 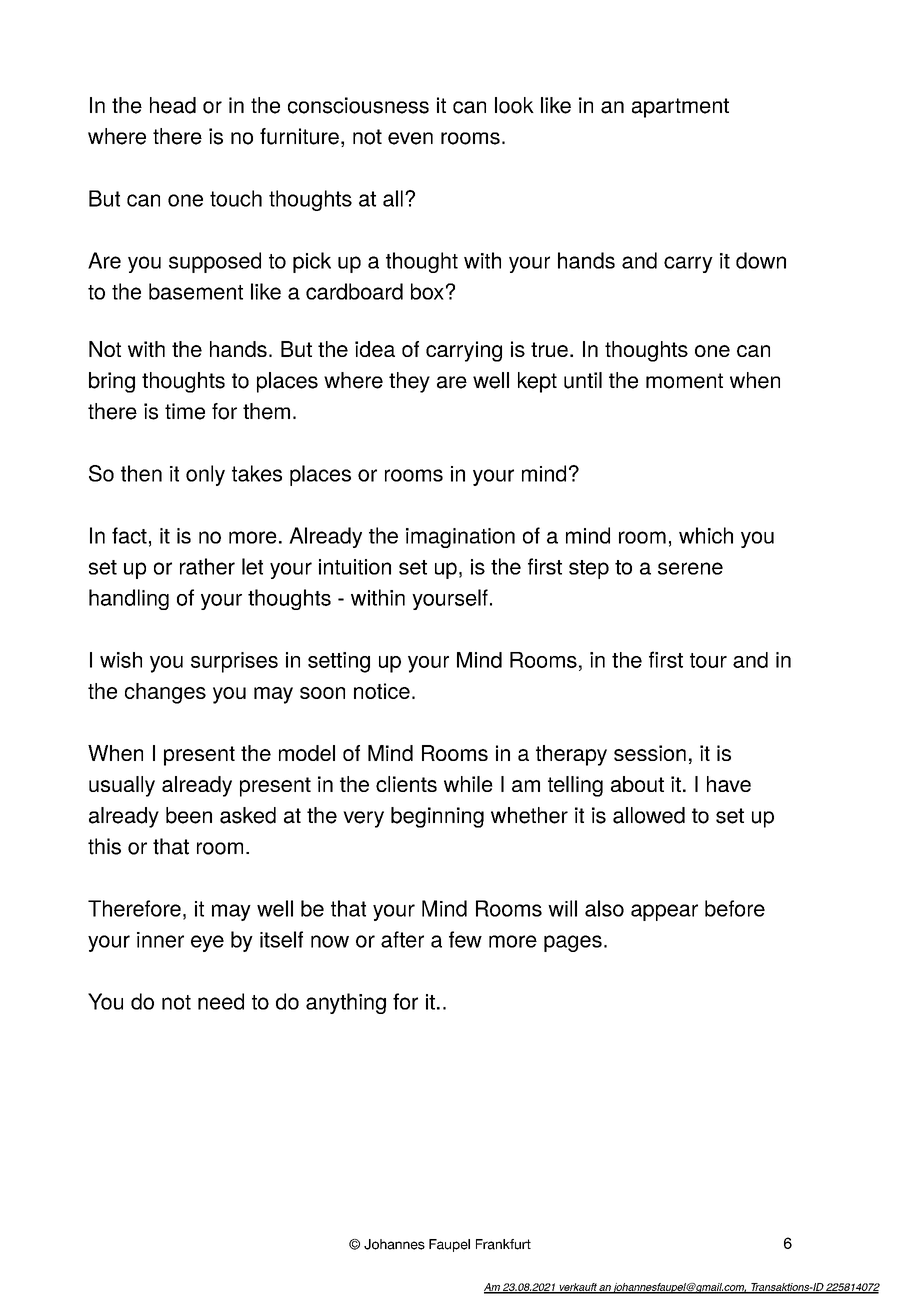 I want to click on beginning, so click(x=437, y=817).
